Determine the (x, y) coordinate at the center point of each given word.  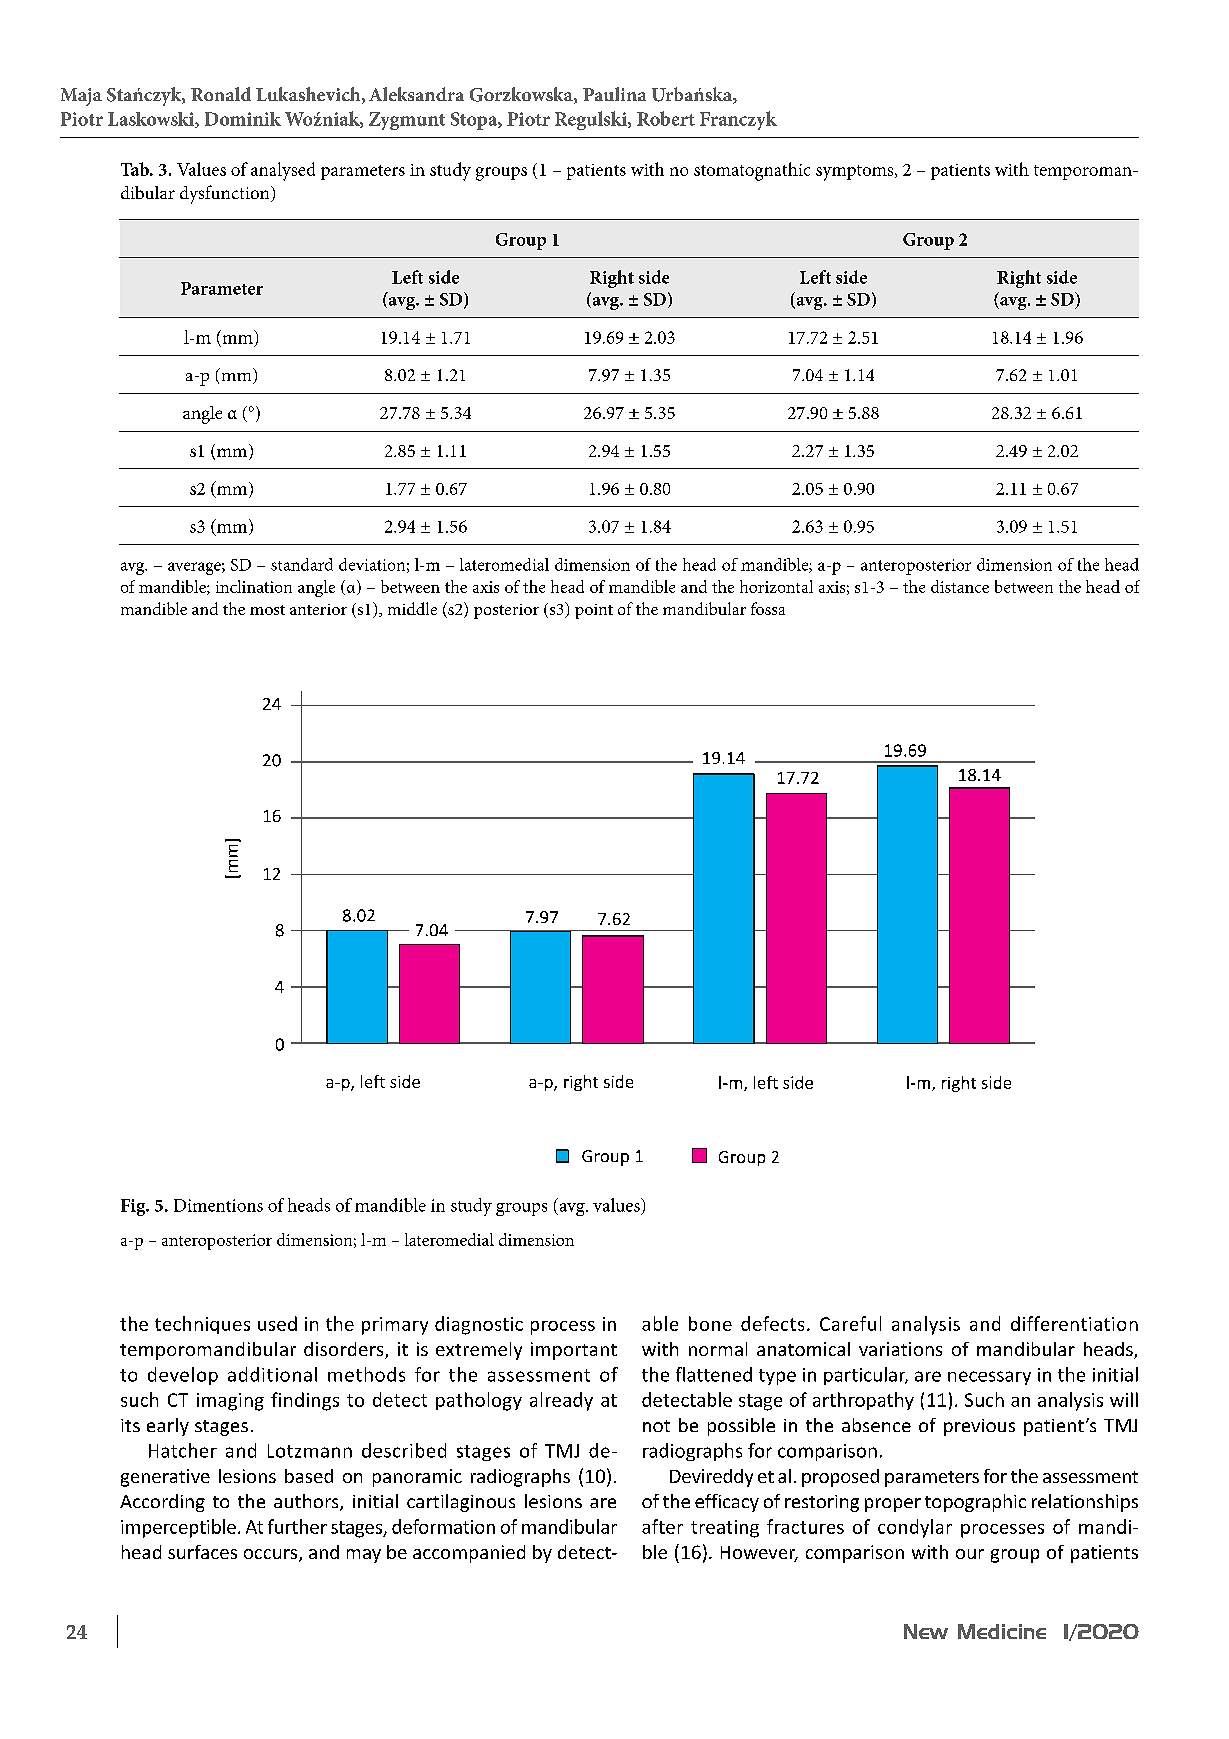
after (662, 1526)
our (970, 1554)
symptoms (856, 173)
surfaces (202, 1552)
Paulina (614, 94)
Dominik (243, 119)
